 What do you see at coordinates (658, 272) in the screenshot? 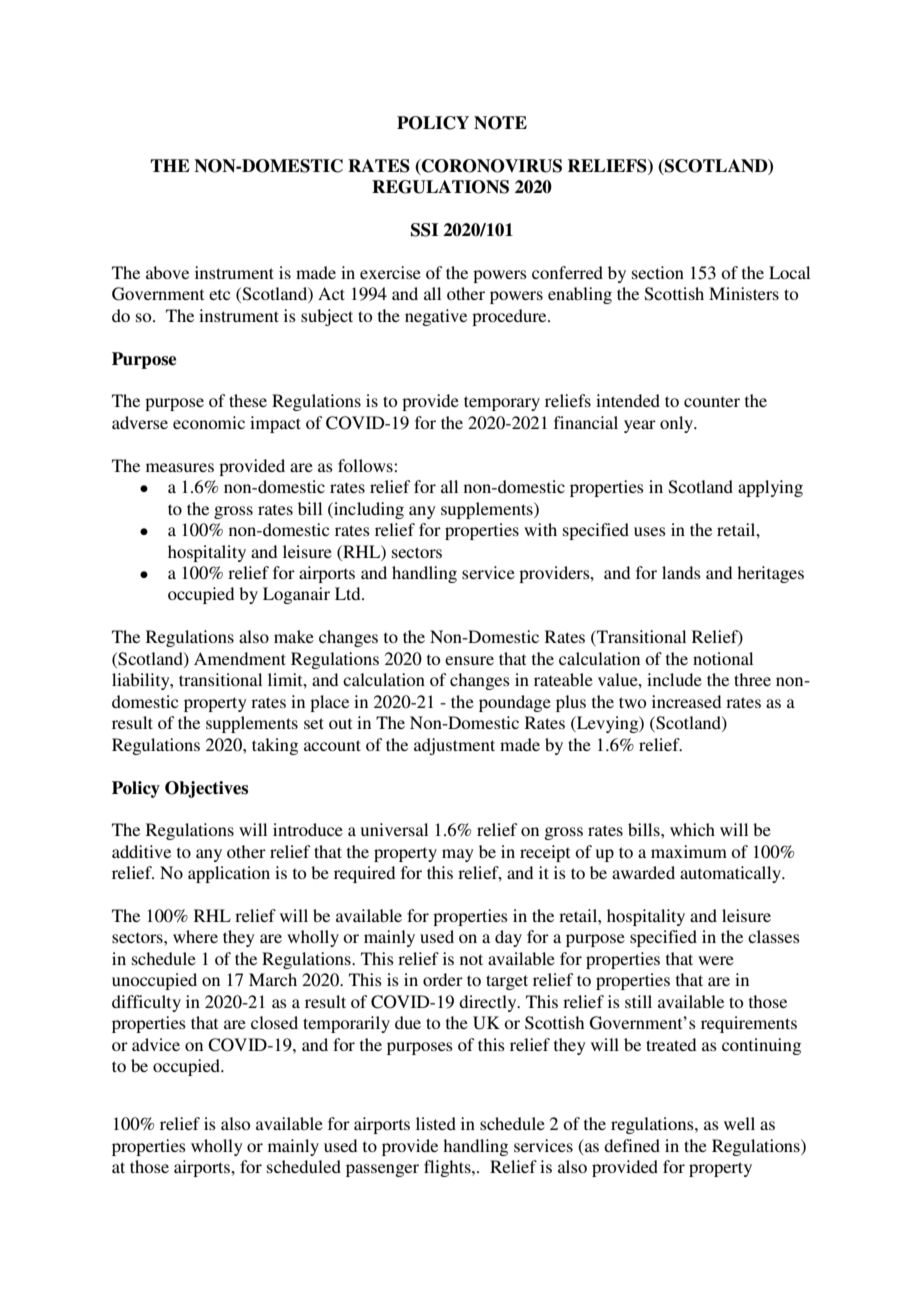
I see `section` at bounding box center [658, 272].
